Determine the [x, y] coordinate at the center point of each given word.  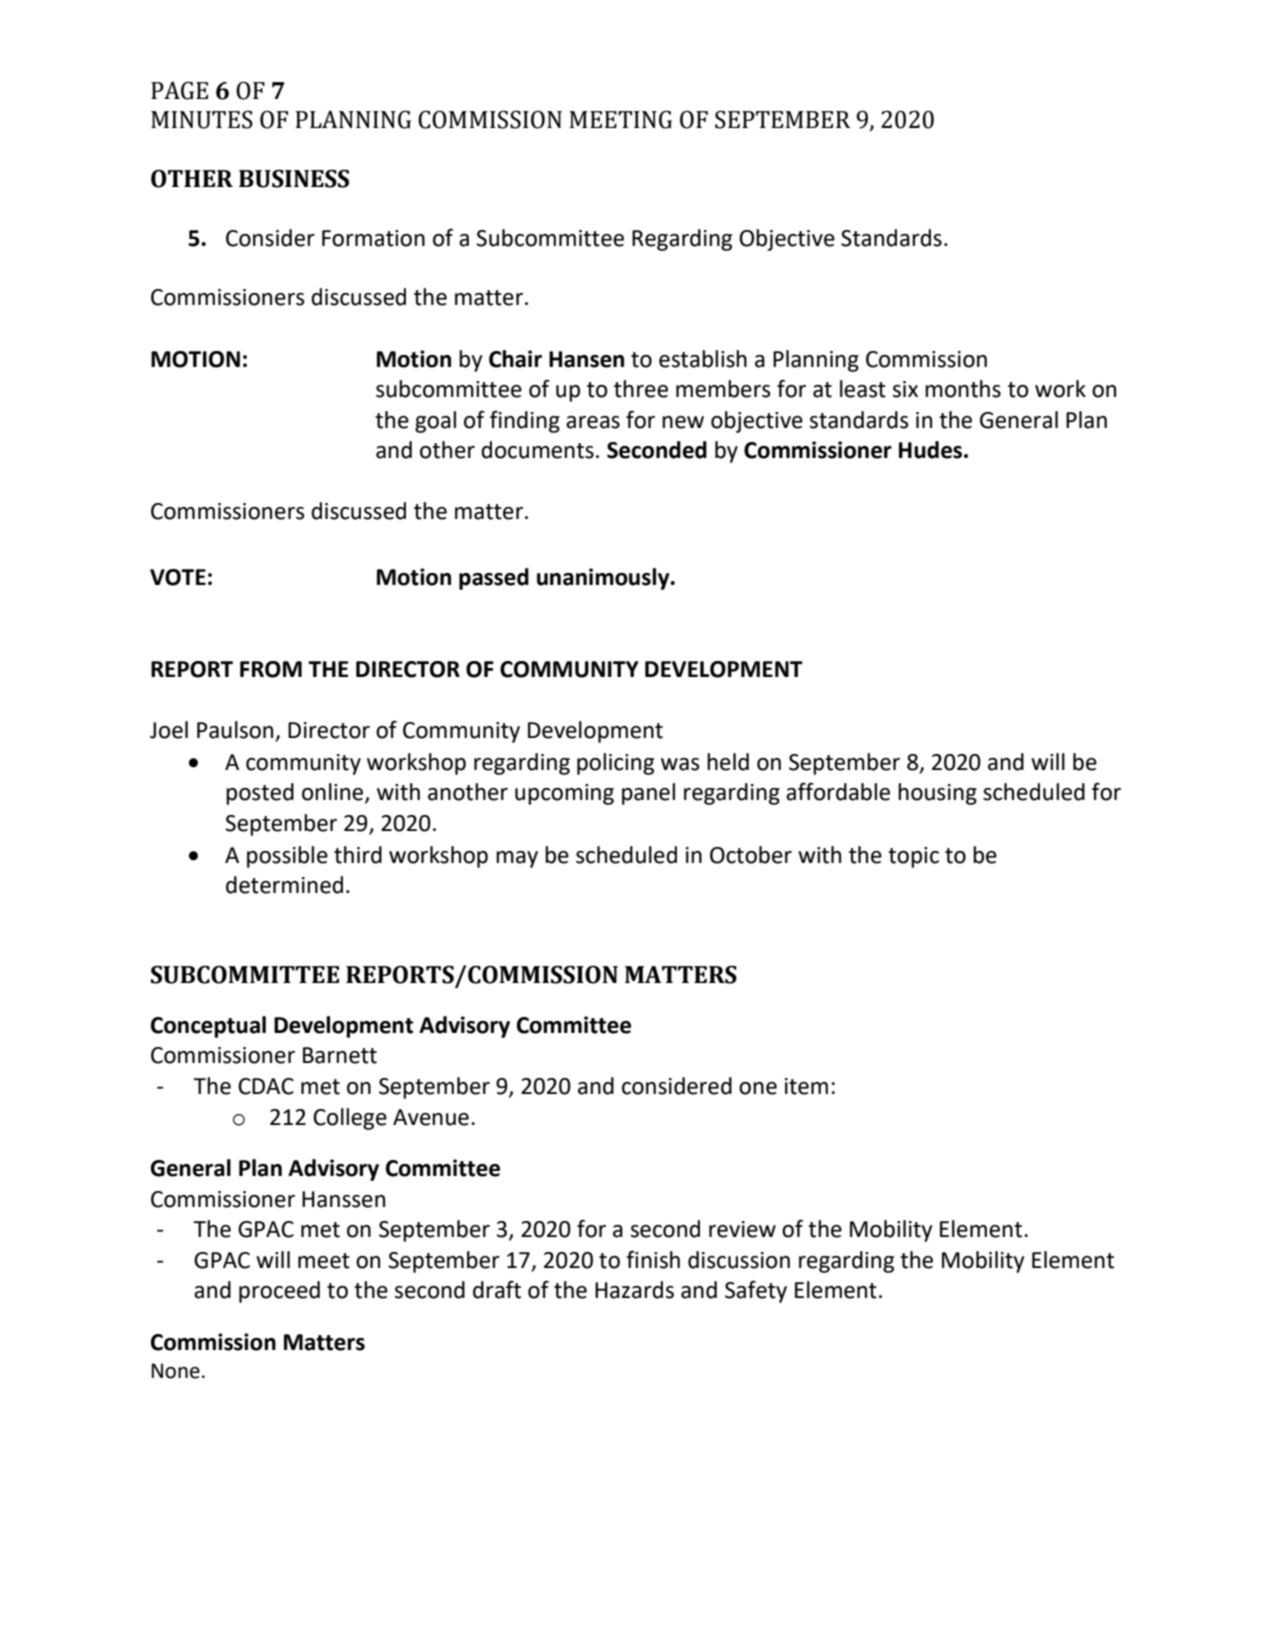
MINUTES [202, 119]
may [517, 859]
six [905, 389]
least [863, 389]
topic [913, 857]
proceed [279, 1292]
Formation [373, 238]
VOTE [178, 577]
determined [284, 885]
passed [494, 579]
